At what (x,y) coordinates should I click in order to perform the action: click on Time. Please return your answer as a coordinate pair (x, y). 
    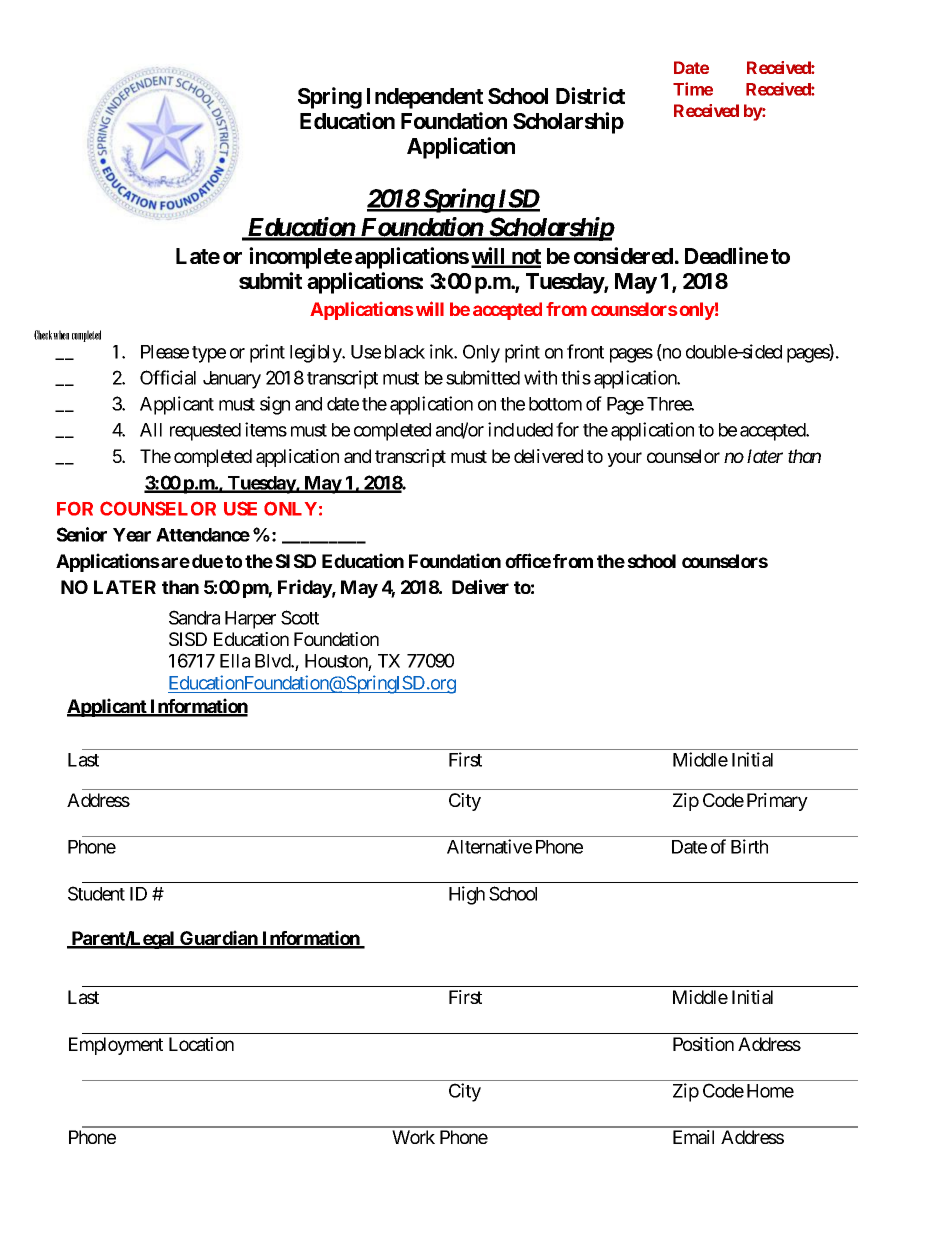
    Looking at the image, I should click on (693, 89).
